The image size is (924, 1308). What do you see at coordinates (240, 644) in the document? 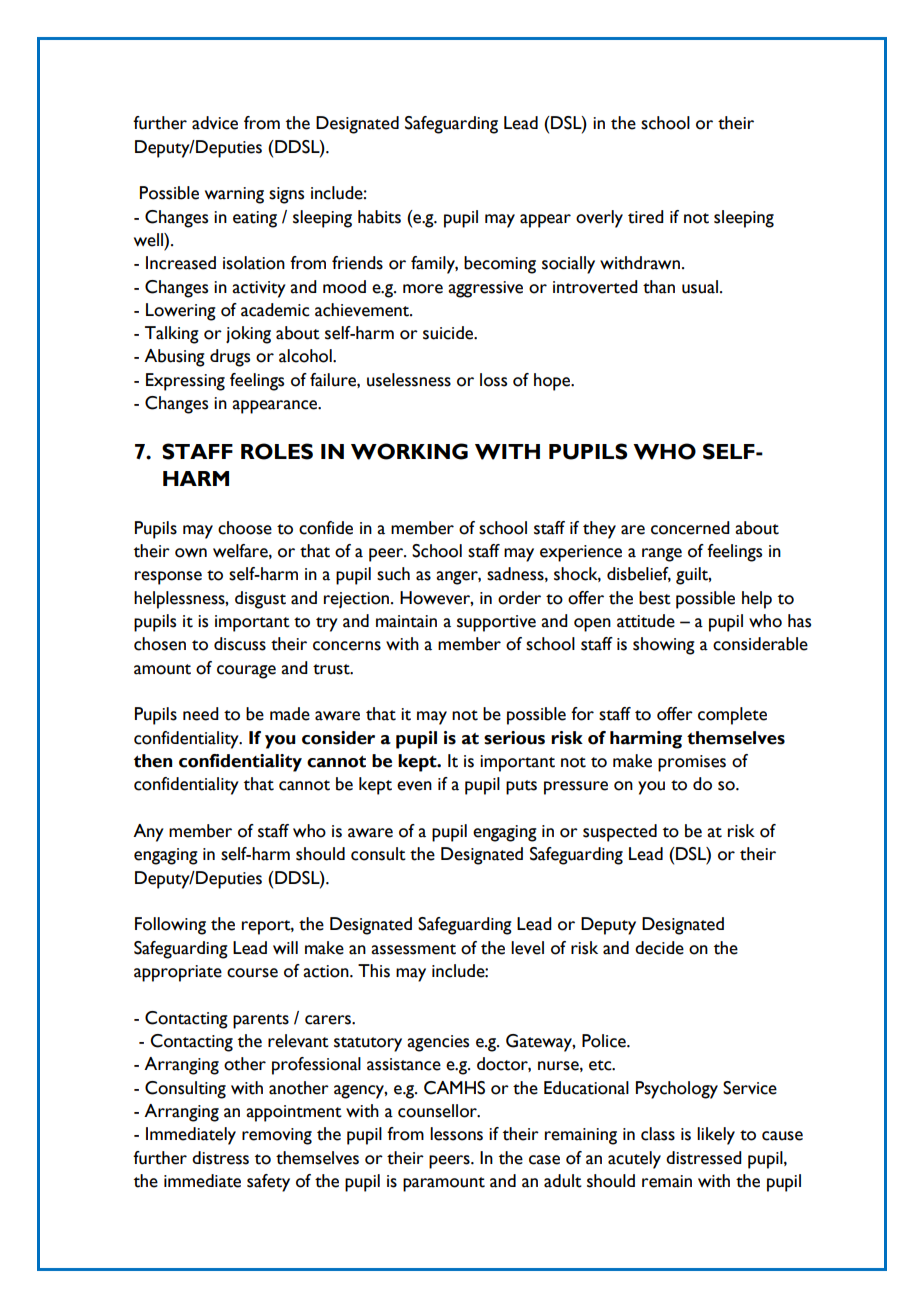
I see `discuss` at bounding box center [240, 644].
